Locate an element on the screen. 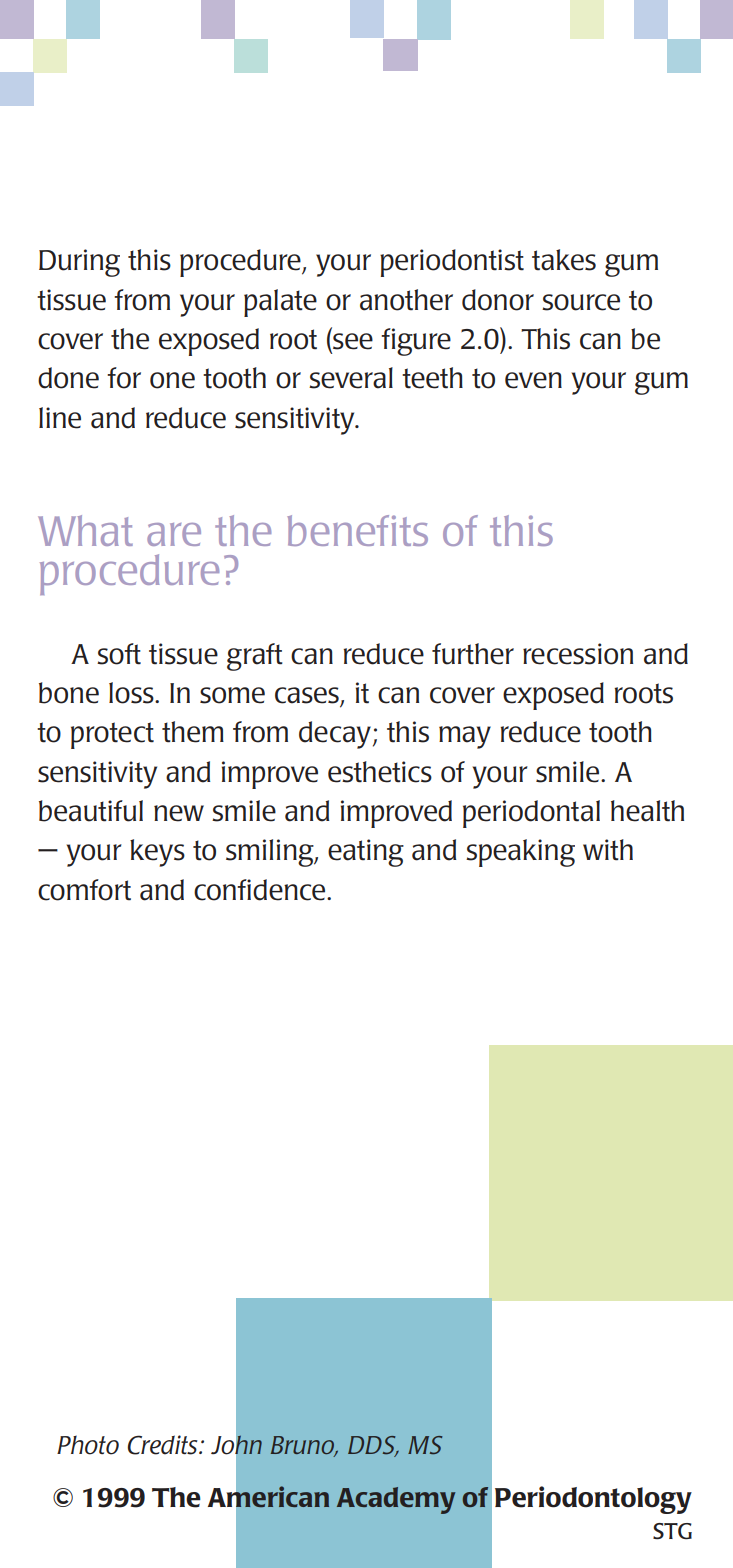 The width and height of the screenshot is (733, 1568). recession is located at coordinates (578, 654).
